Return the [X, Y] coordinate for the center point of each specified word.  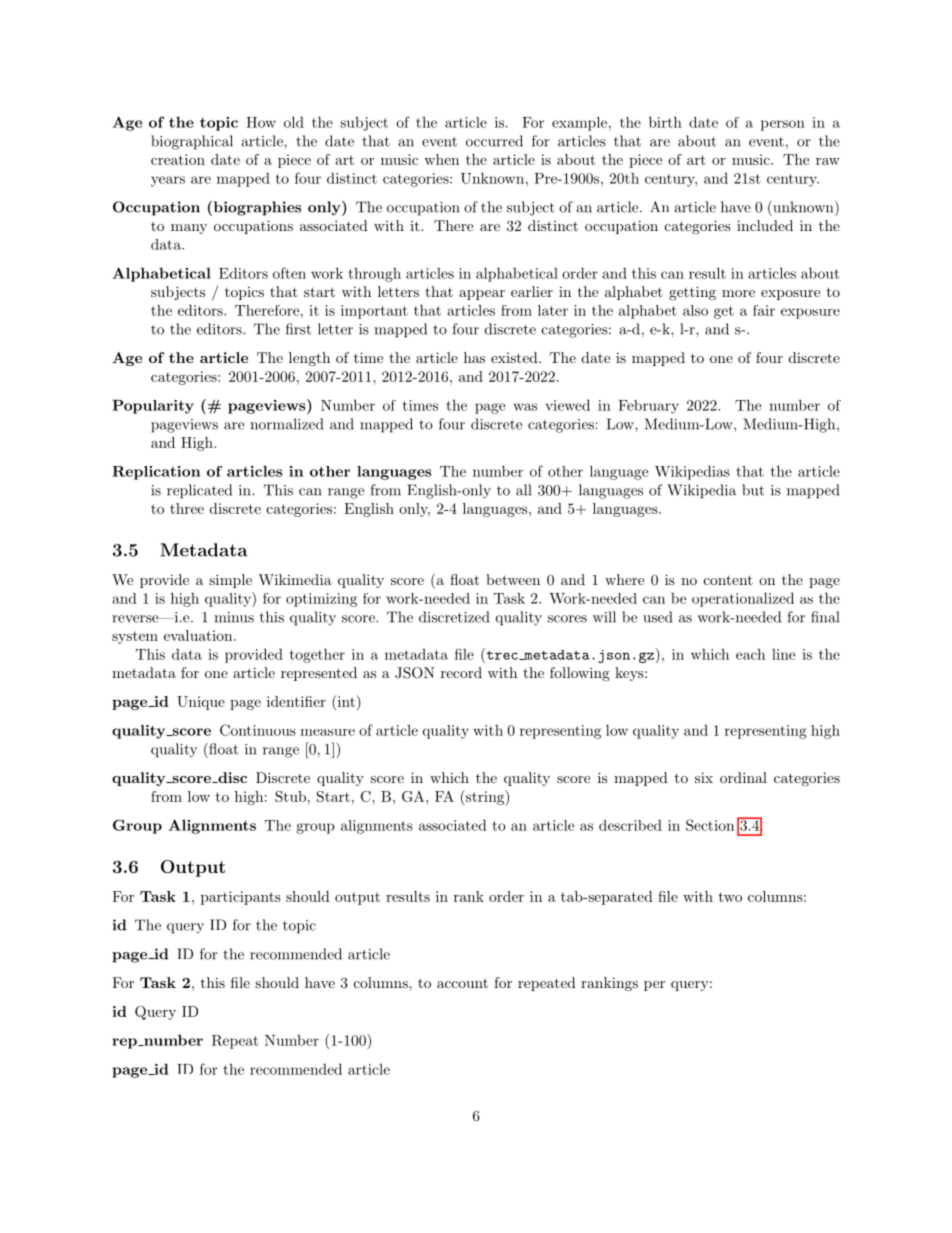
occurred [494, 141]
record [461, 672]
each [750, 654]
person [783, 125]
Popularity [153, 407]
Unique [201, 703]
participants [241, 898]
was [525, 407]
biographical [192, 142]
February [648, 407]
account [462, 983]
